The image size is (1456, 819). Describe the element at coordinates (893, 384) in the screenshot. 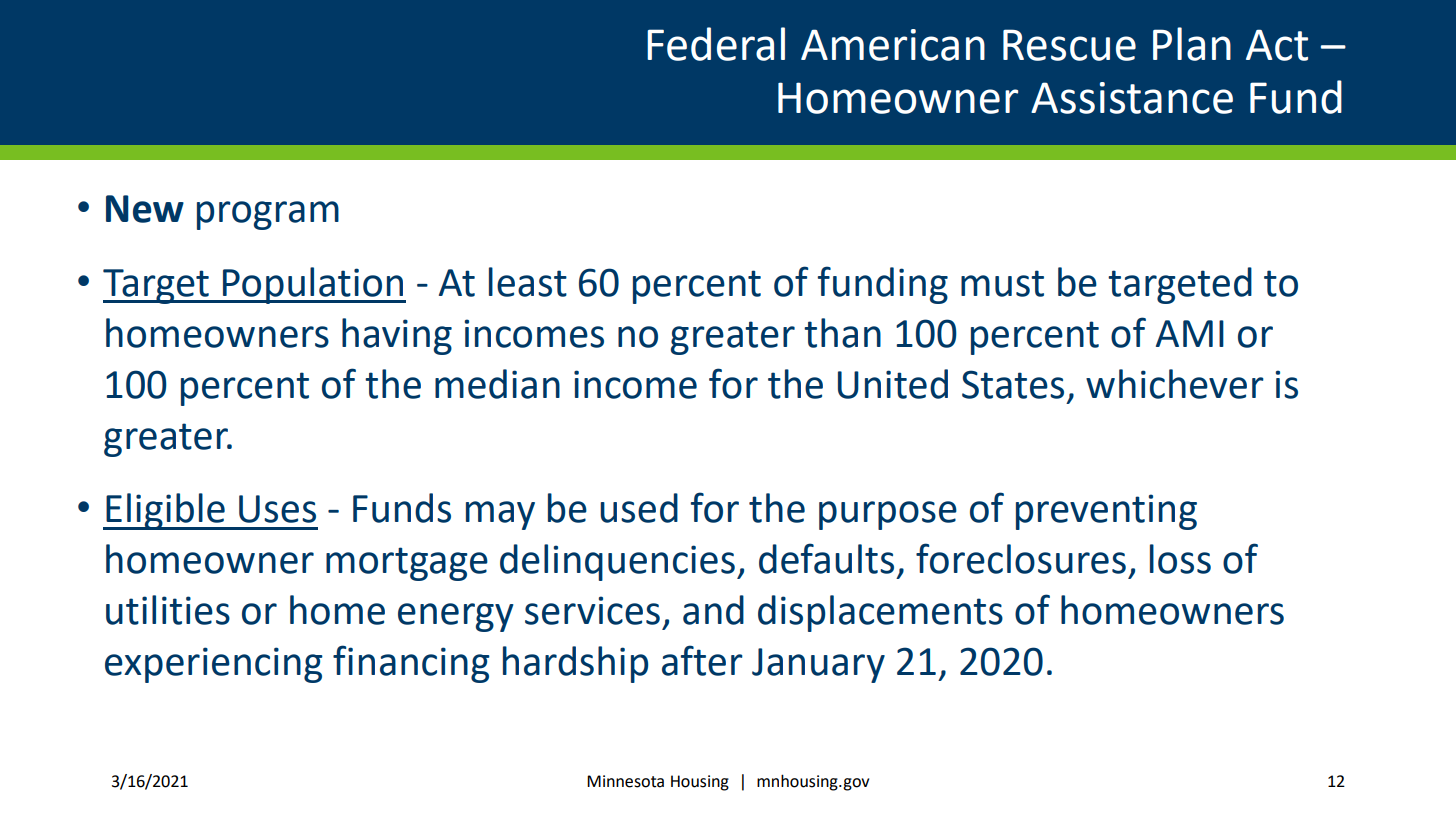

I see `United` at that location.
